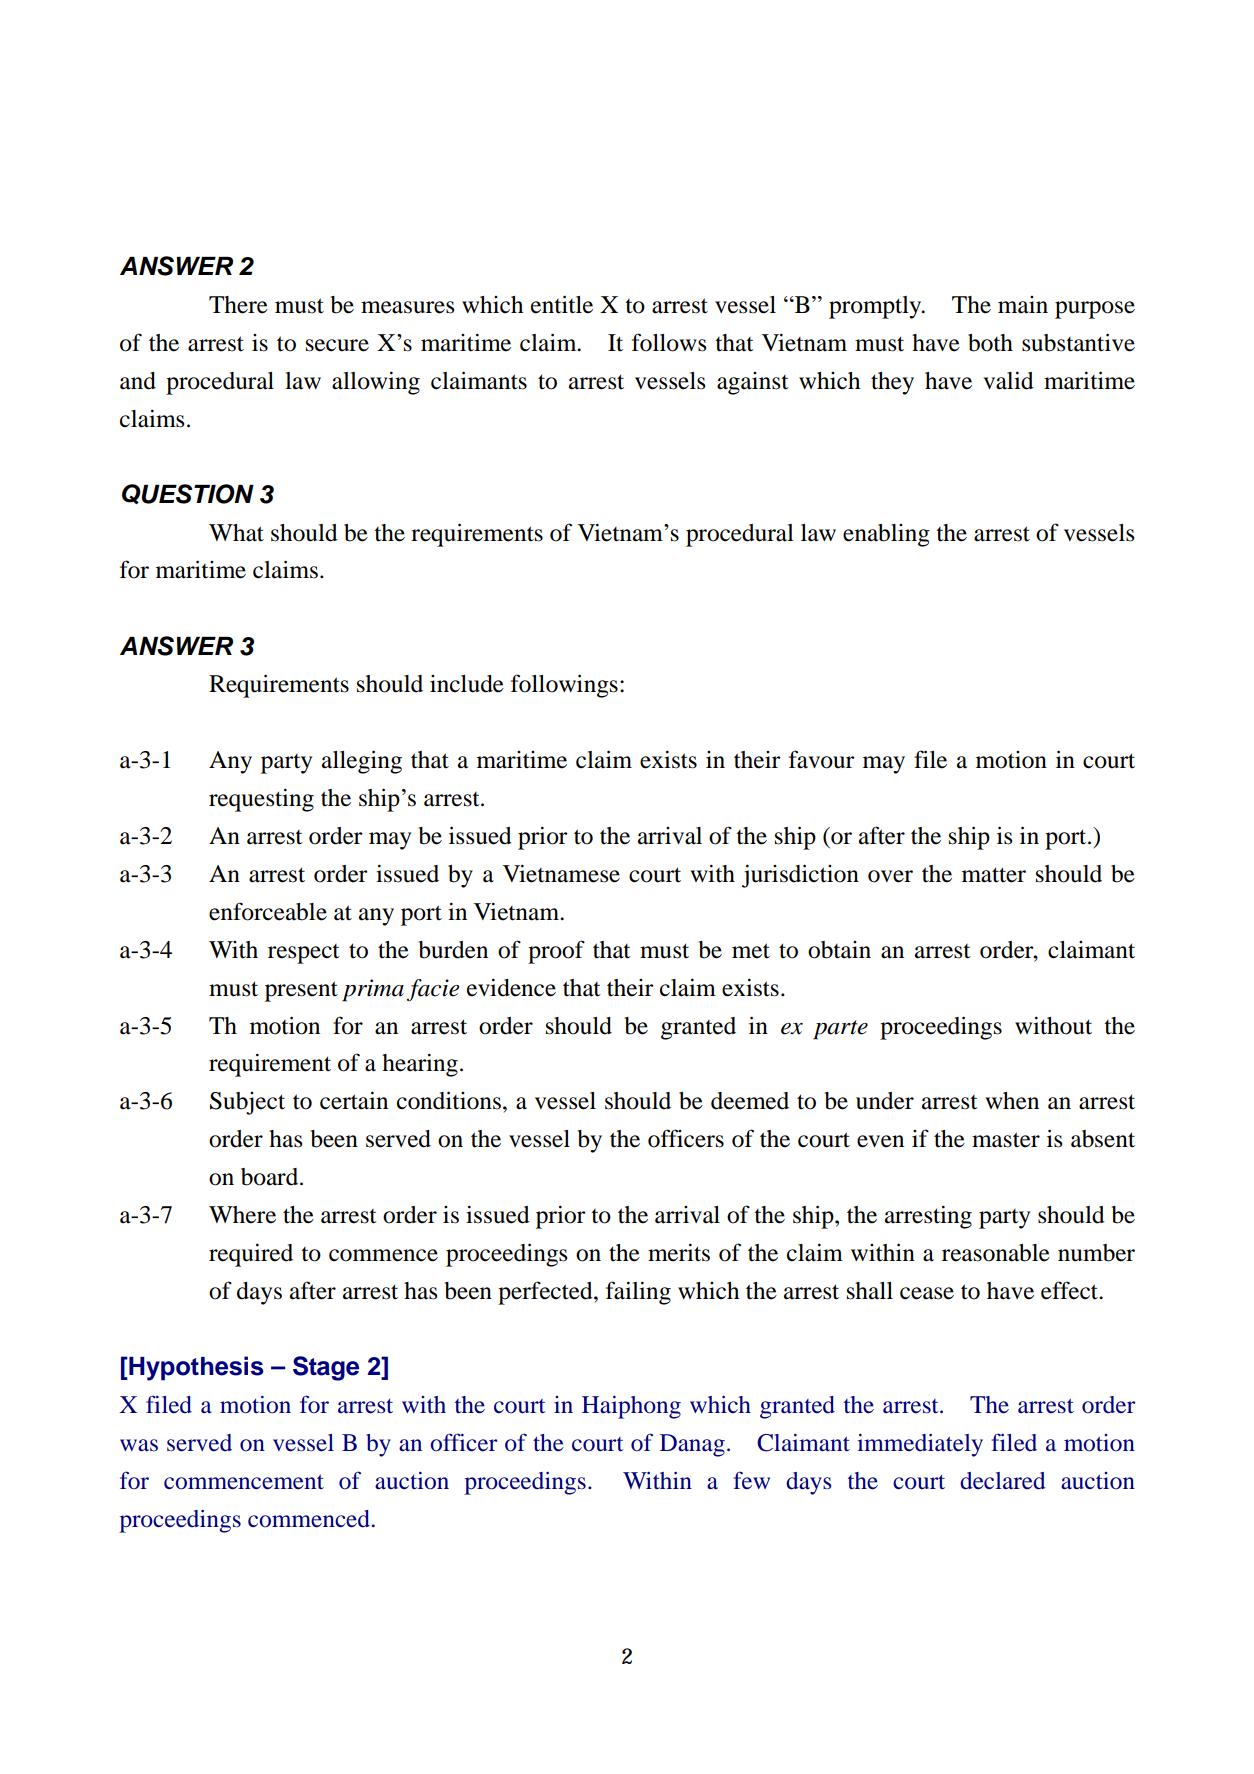  I want to click on Subject, so click(247, 1103).
